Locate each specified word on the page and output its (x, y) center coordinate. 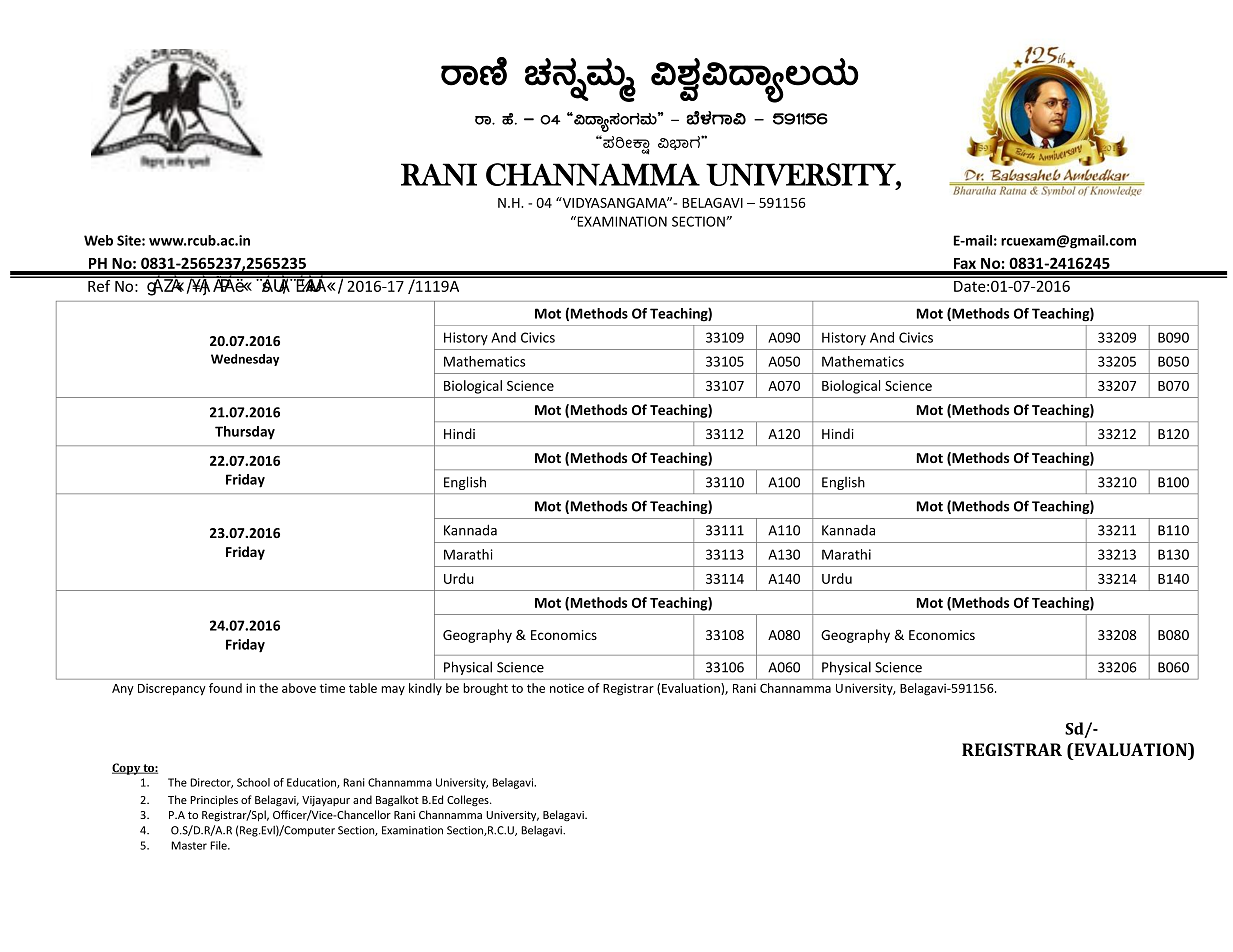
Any (123, 690)
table (363, 688)
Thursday (245, 433)
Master (189, 845)
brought (485, 689)
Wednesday (245, 360)
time (332, 688)
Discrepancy (172, 689)
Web (98, 240)
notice (567, 688)
